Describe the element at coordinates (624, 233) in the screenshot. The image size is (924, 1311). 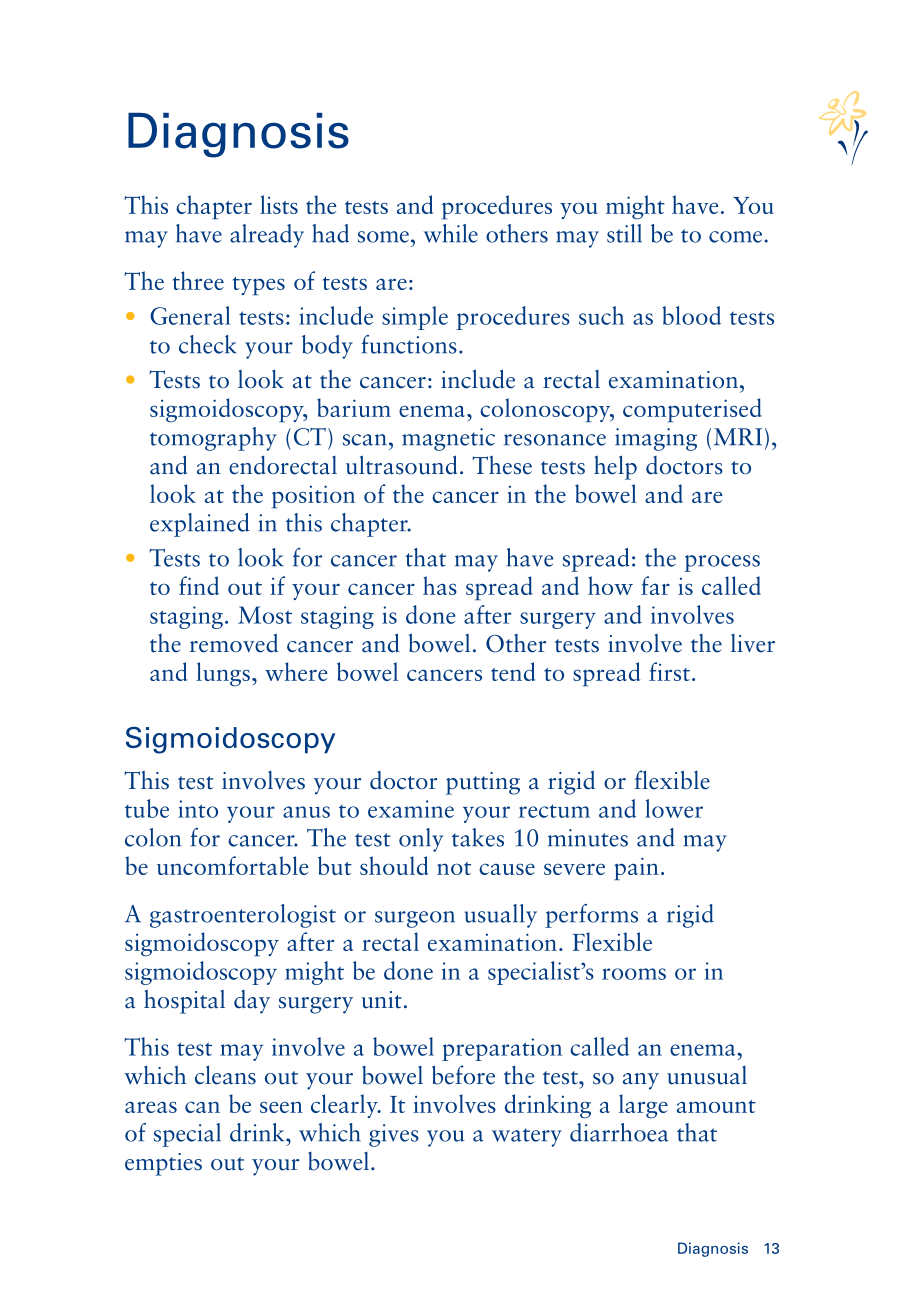
I see `still` at that location.
